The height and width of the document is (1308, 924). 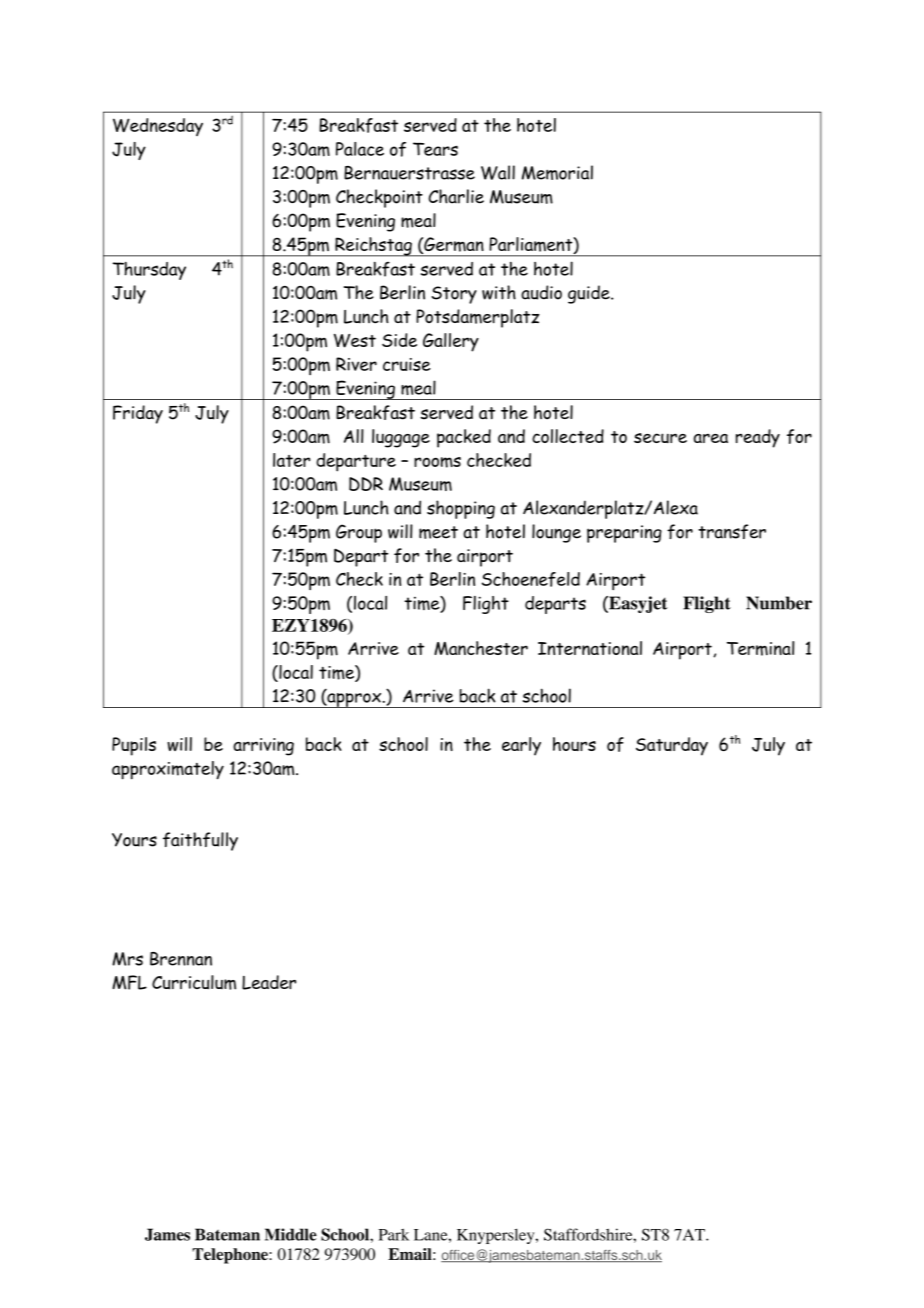 I want to click on Leader, so click(x=269, y=982).
